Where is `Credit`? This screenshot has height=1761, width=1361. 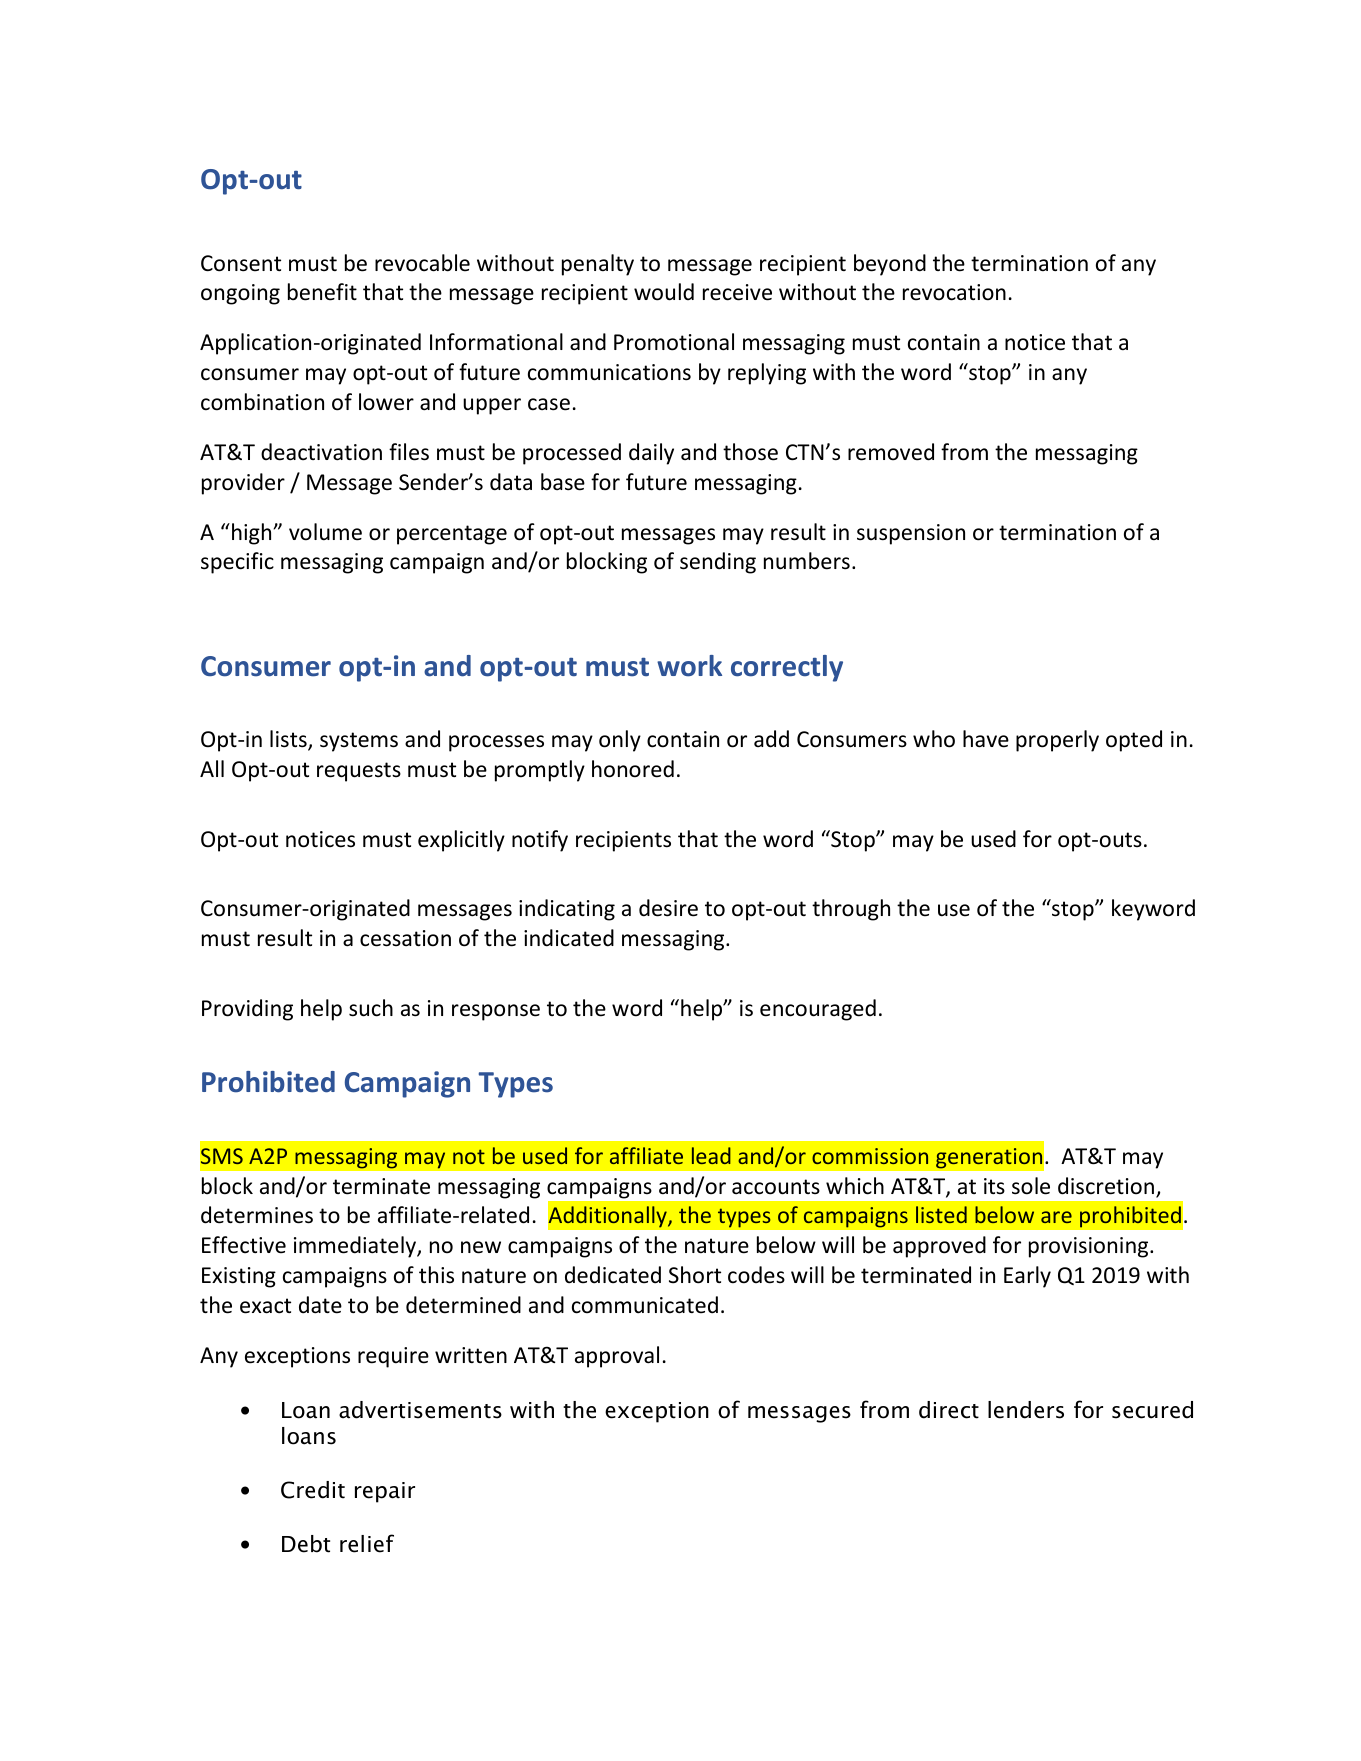
Credit is located at coordinates (313, 1490).
